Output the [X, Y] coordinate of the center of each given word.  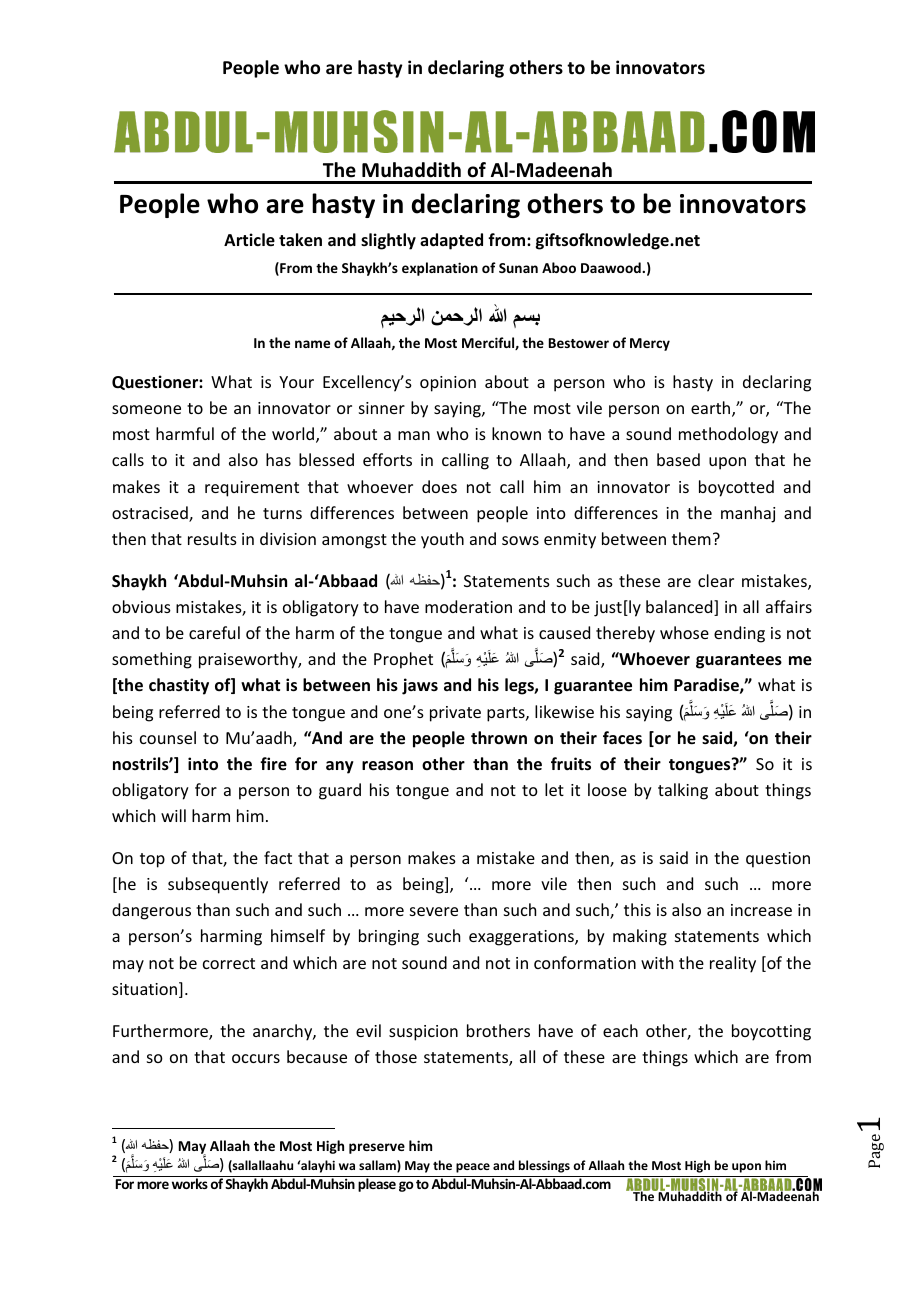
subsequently [218, 885]
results [212, 538]
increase [761, 910]
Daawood [612, 267]
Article [249, 240]
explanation [440, 269]
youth [442, 540]
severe [434, 911]
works [190, 1183]
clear [716, 580]
